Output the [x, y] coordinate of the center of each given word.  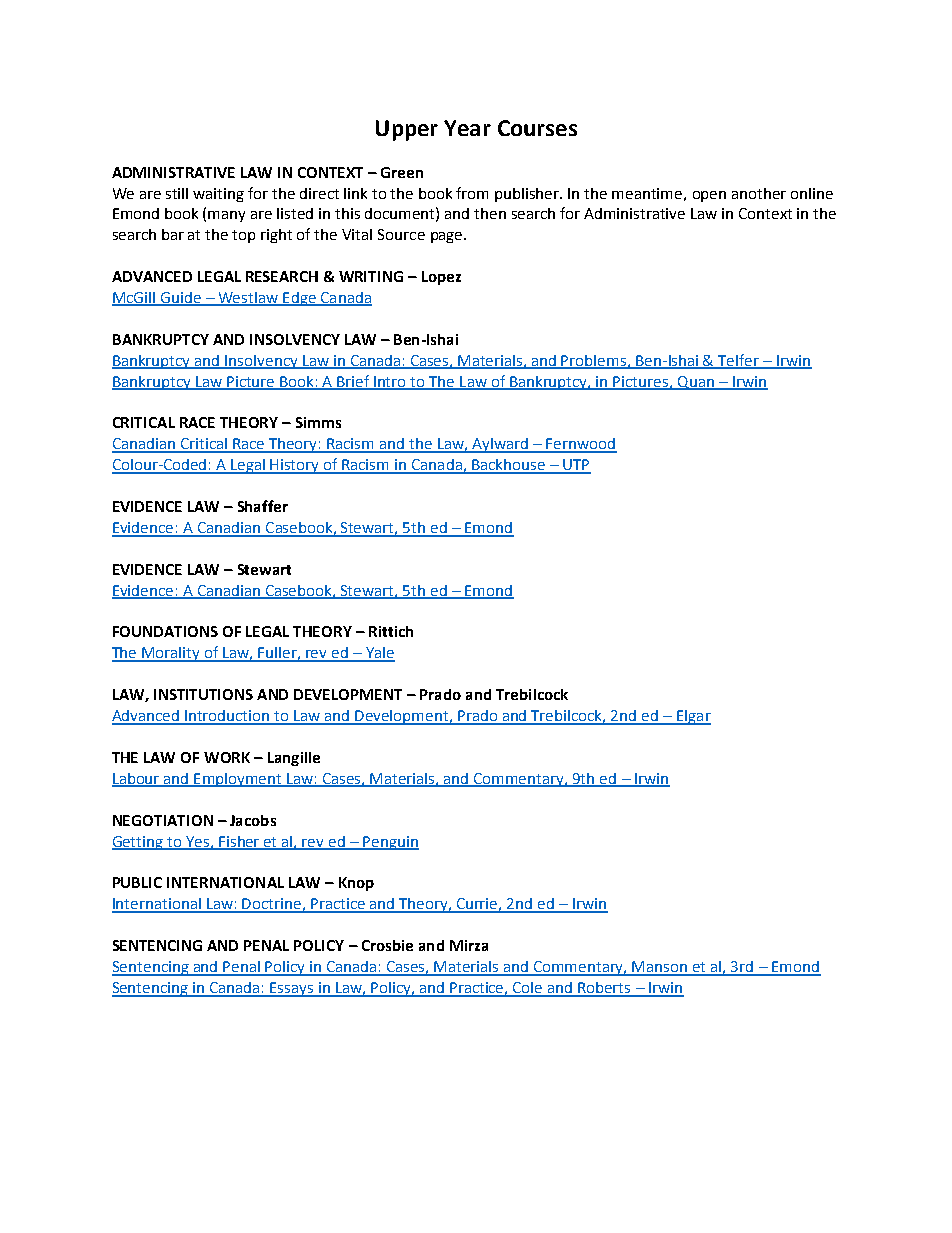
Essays [292, 989]
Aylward [500, 445]
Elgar [693, 717]
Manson [660, 968]
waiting [218, 195]
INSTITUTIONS [203, 694]
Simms [318, 422]
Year [467, 128]
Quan [696, 383]
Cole [528, 989]
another [759, 193]
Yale [379, 654]
